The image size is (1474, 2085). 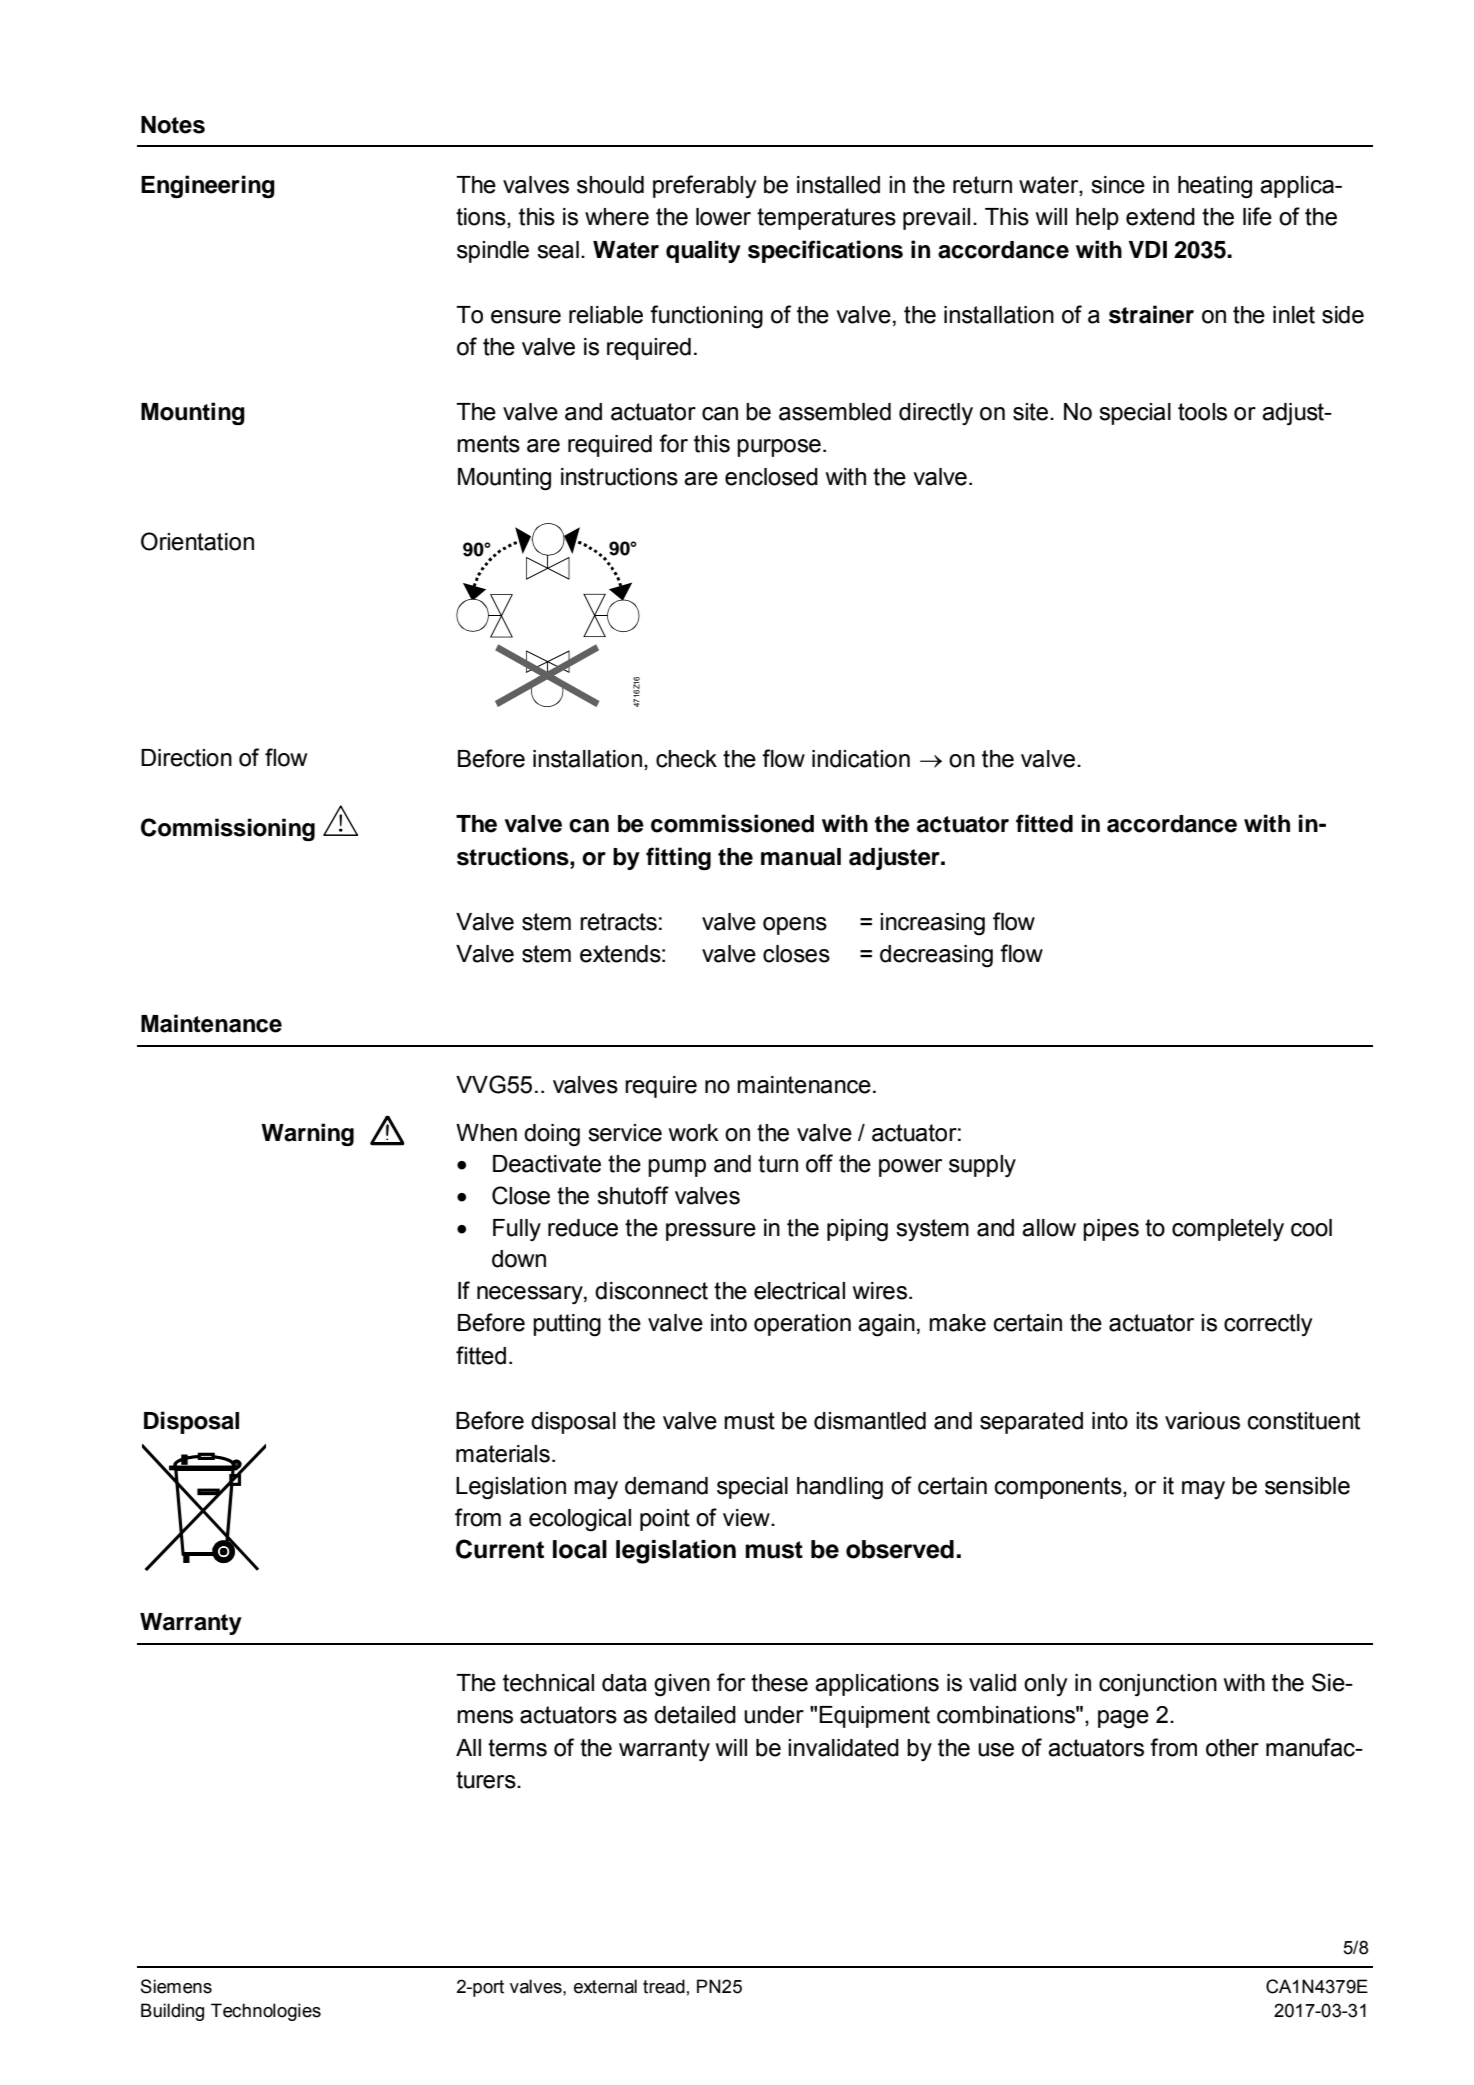 What do you see at coordinates (173, 125) in the screenshot?
I see `Notes` at bounding box center [173, 125].
